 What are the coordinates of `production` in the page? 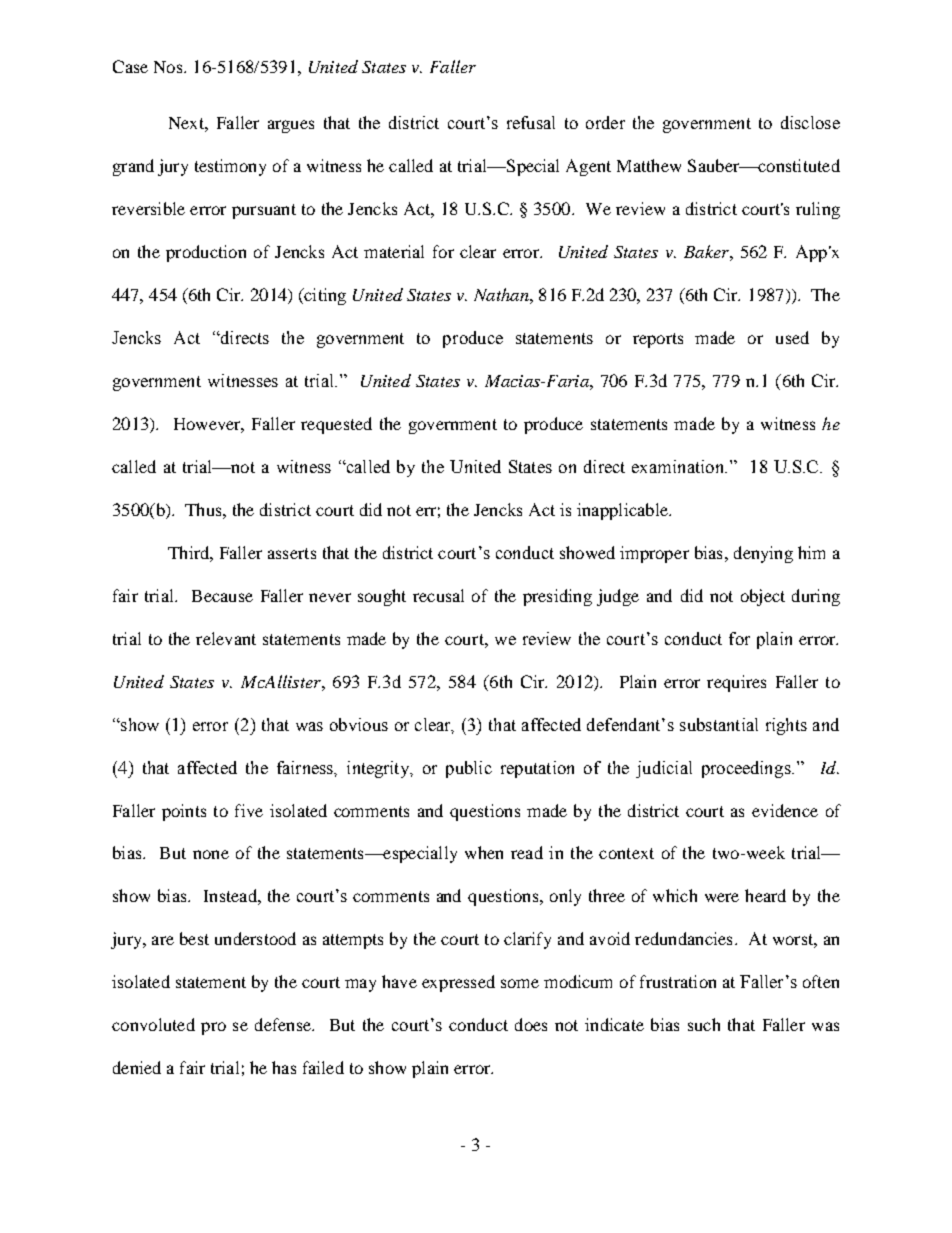 It's located at (206, 253).
